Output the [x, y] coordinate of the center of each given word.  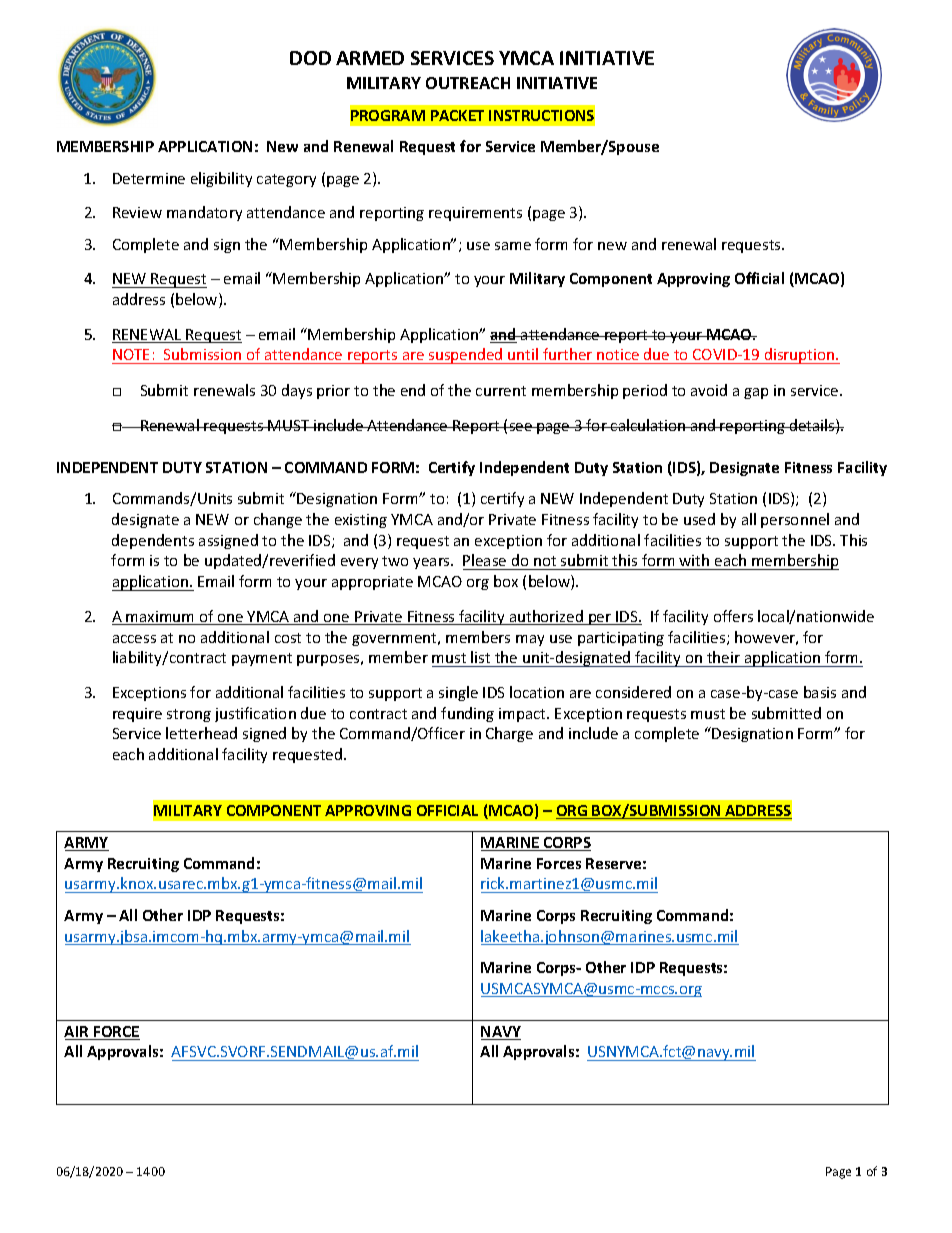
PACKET [457, 115]
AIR [78, 1033]
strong [189, 715]
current [501, 391]
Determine [149, 178]
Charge [509, 734]
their [723, 659]
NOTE [132, 356]
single [458, 693]
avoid [709, 390]
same [513, 246]
